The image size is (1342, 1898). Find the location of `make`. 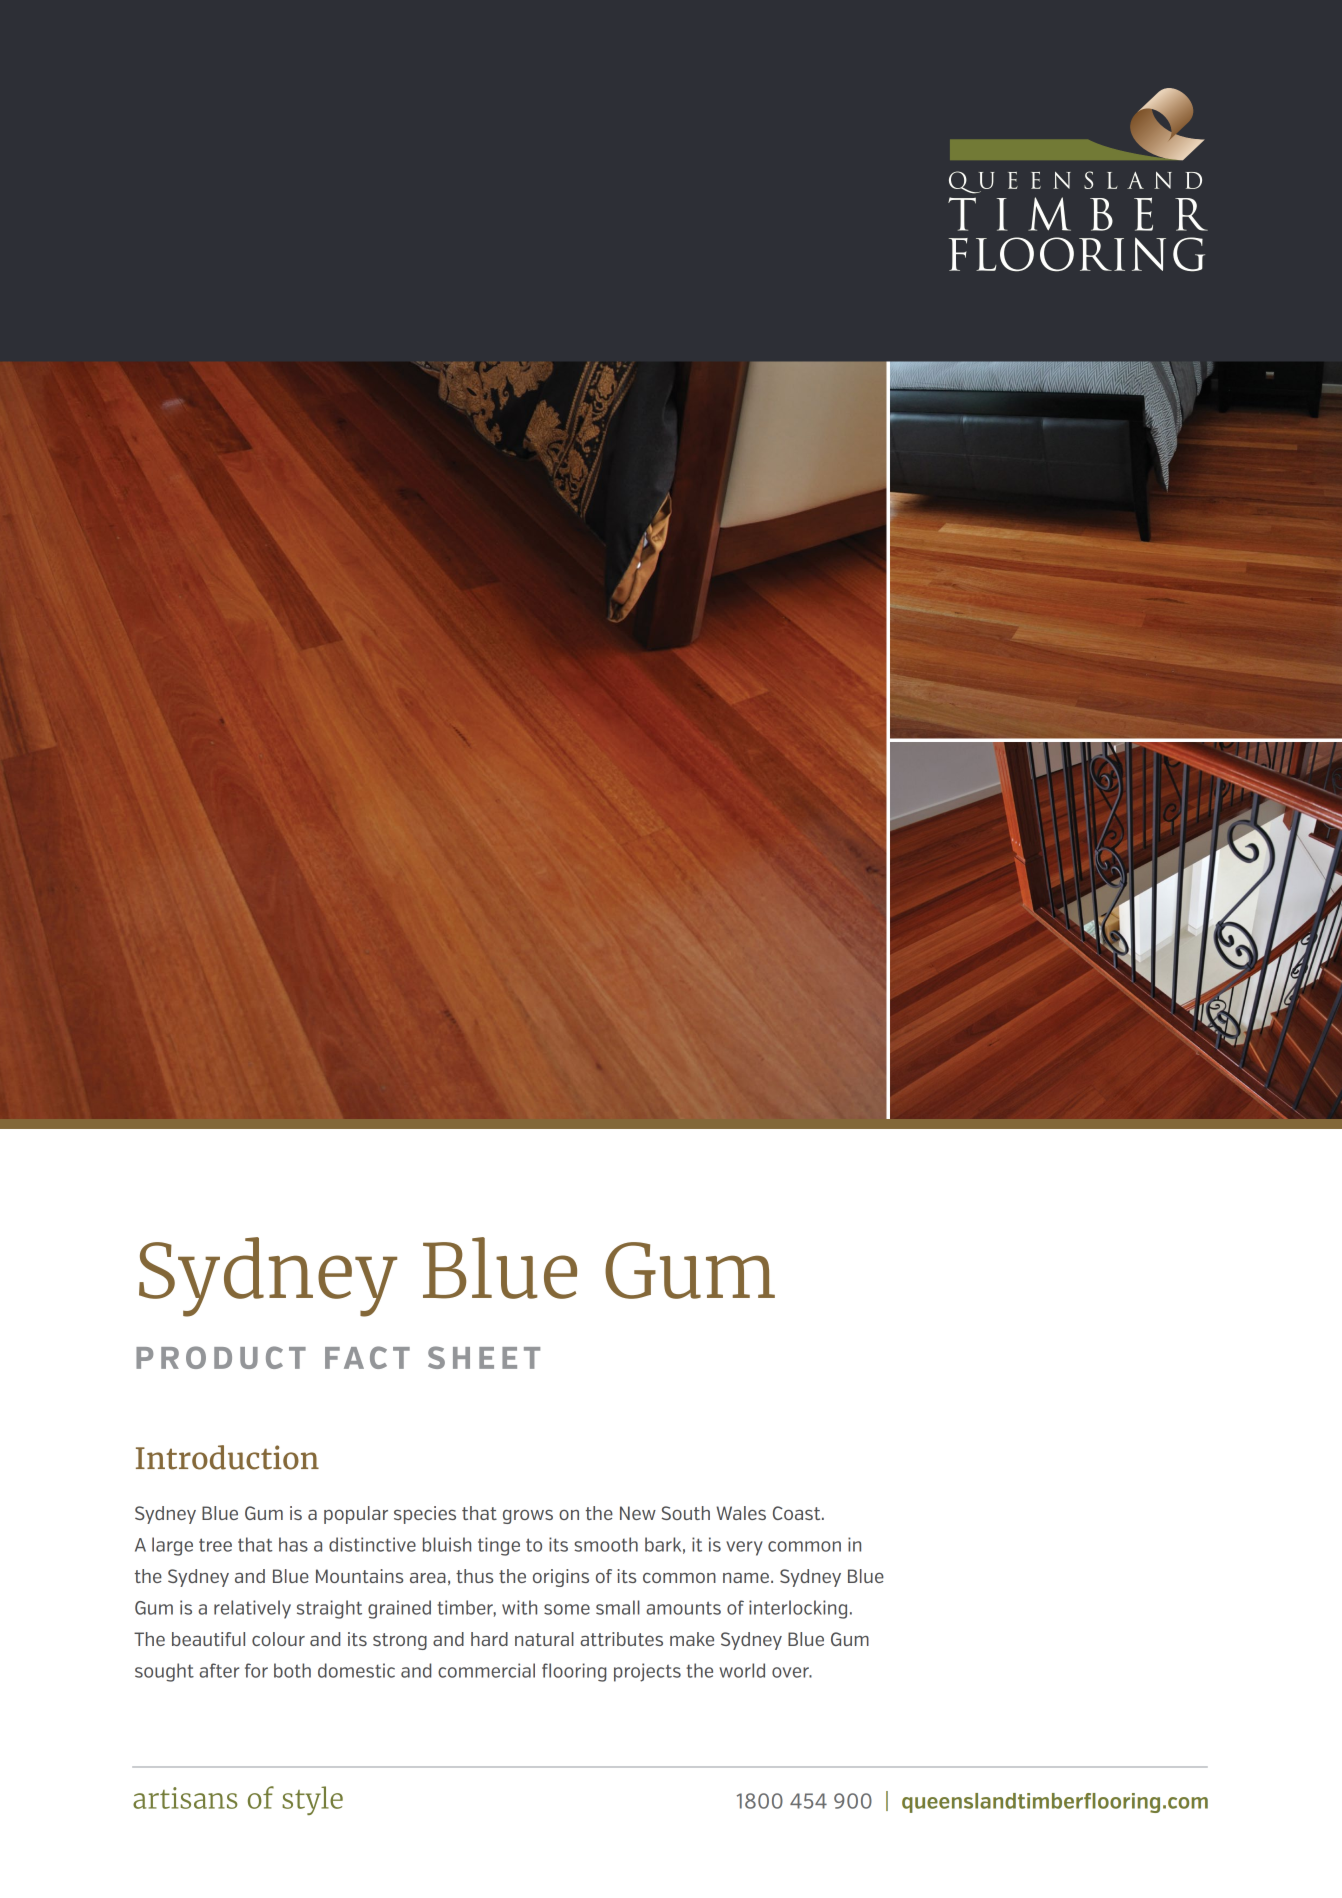

make is located at coordinates (692, 1639).
